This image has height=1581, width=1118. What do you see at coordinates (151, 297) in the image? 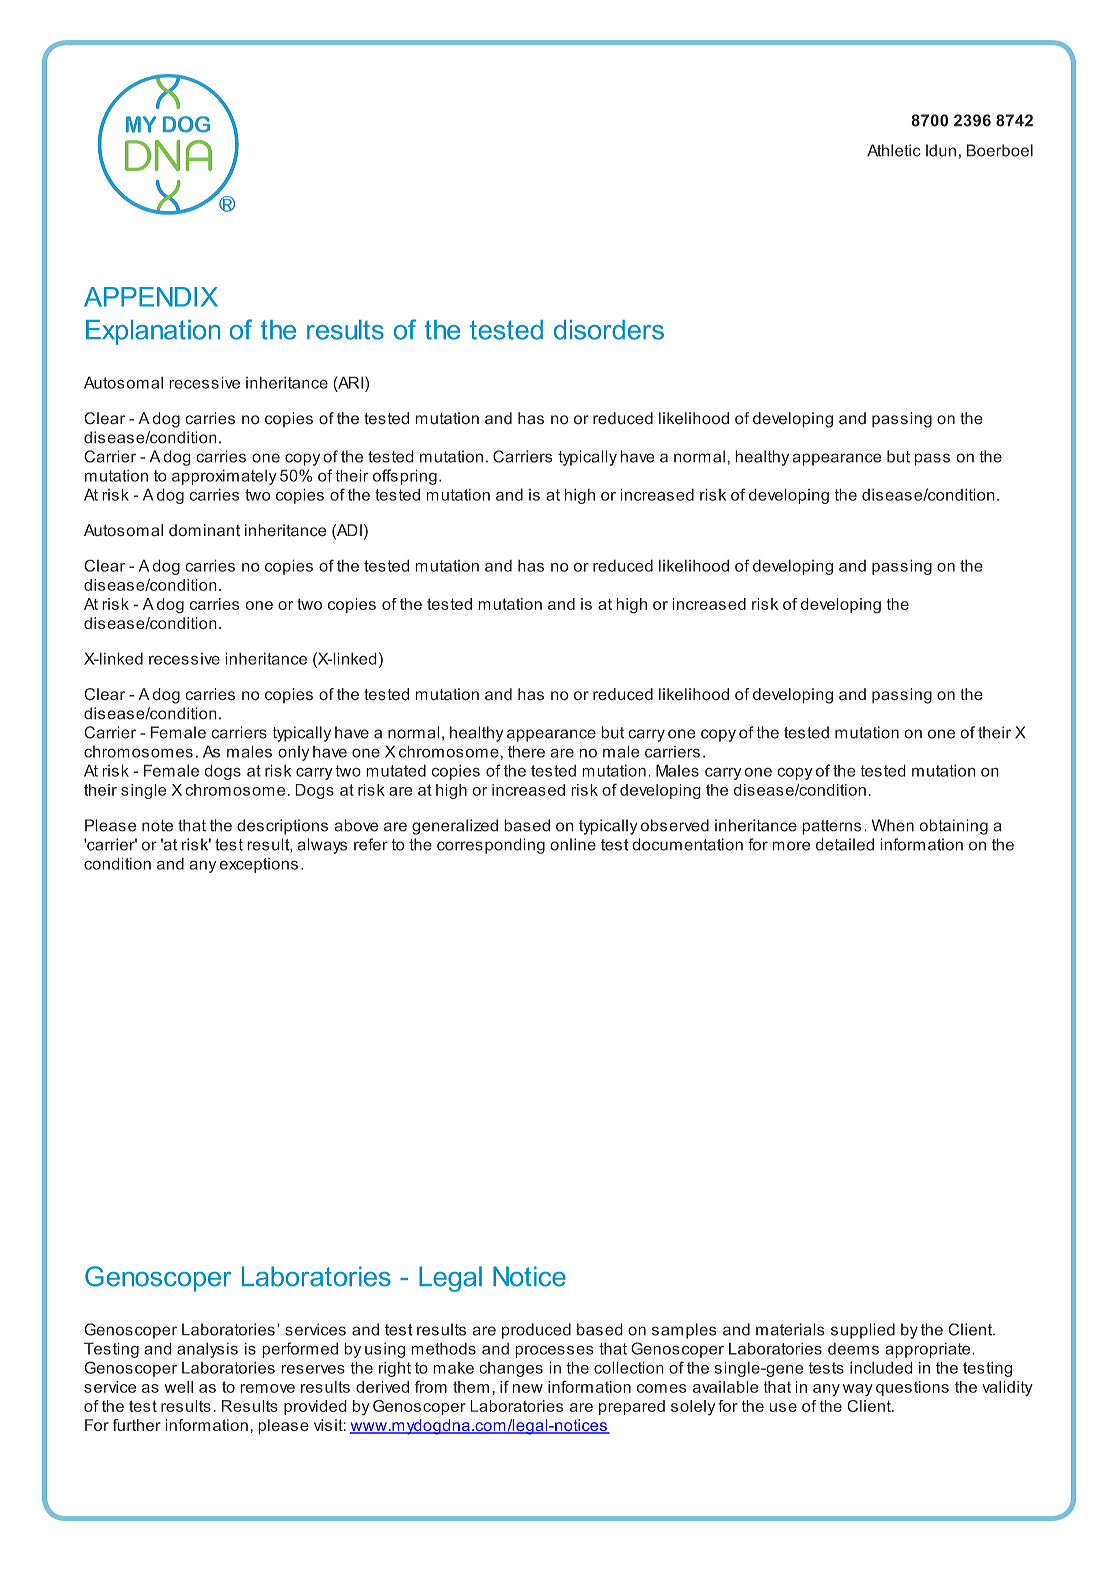
I see `APPENDIX` at bounding box center [151, 297].
